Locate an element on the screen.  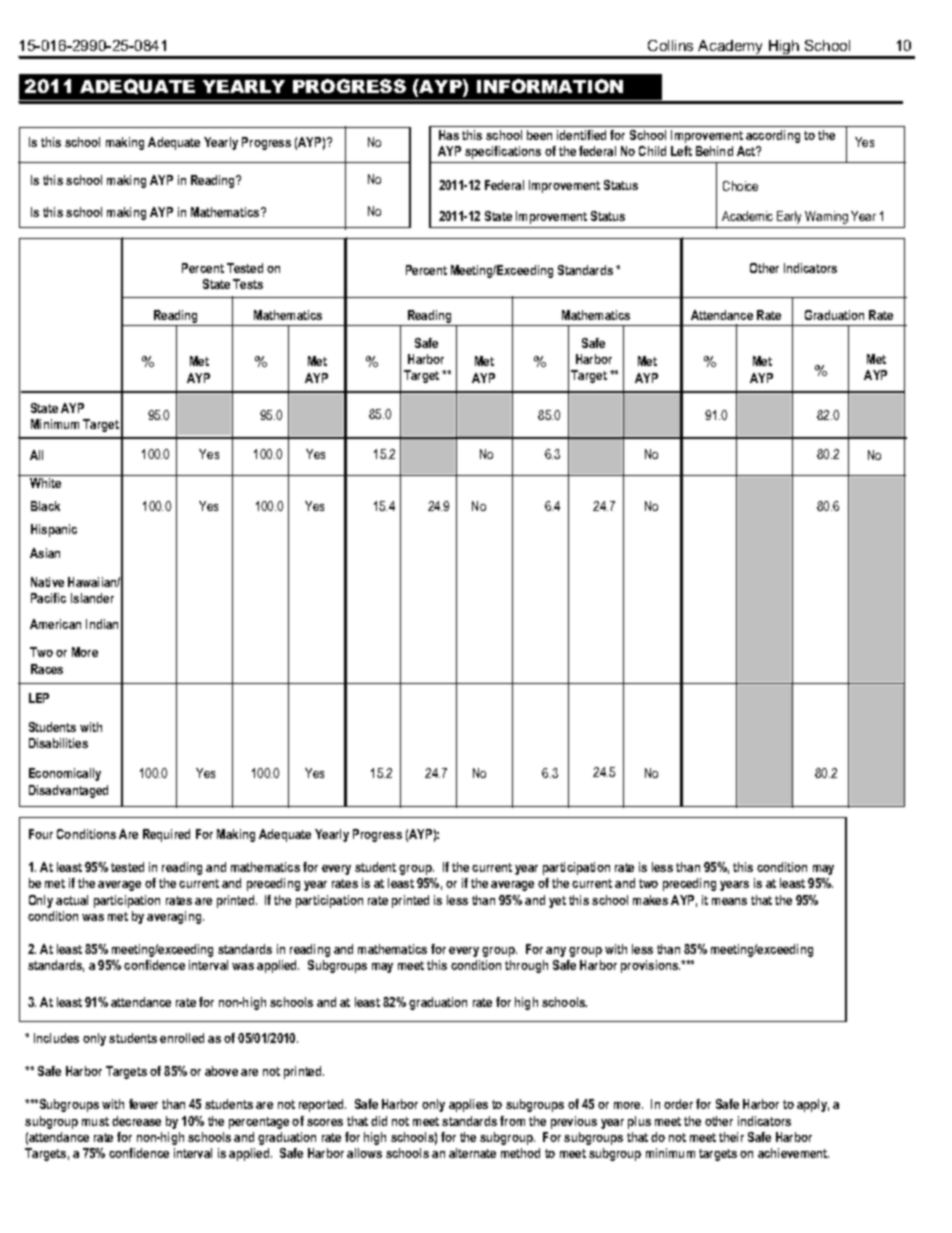
Academic is located at coordinates (747, 216).
